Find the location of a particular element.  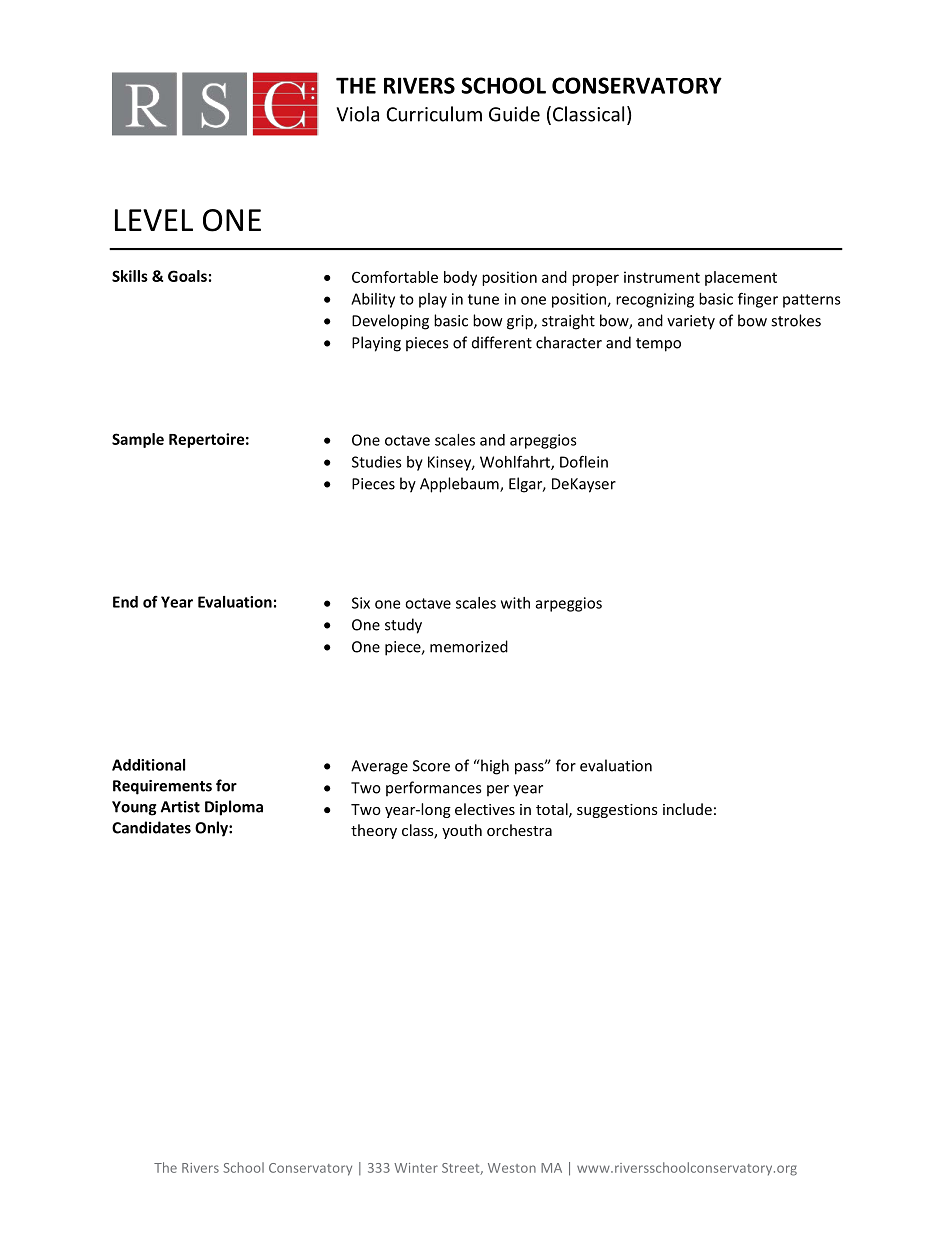

Sample is located at coordinates (138, 440).
